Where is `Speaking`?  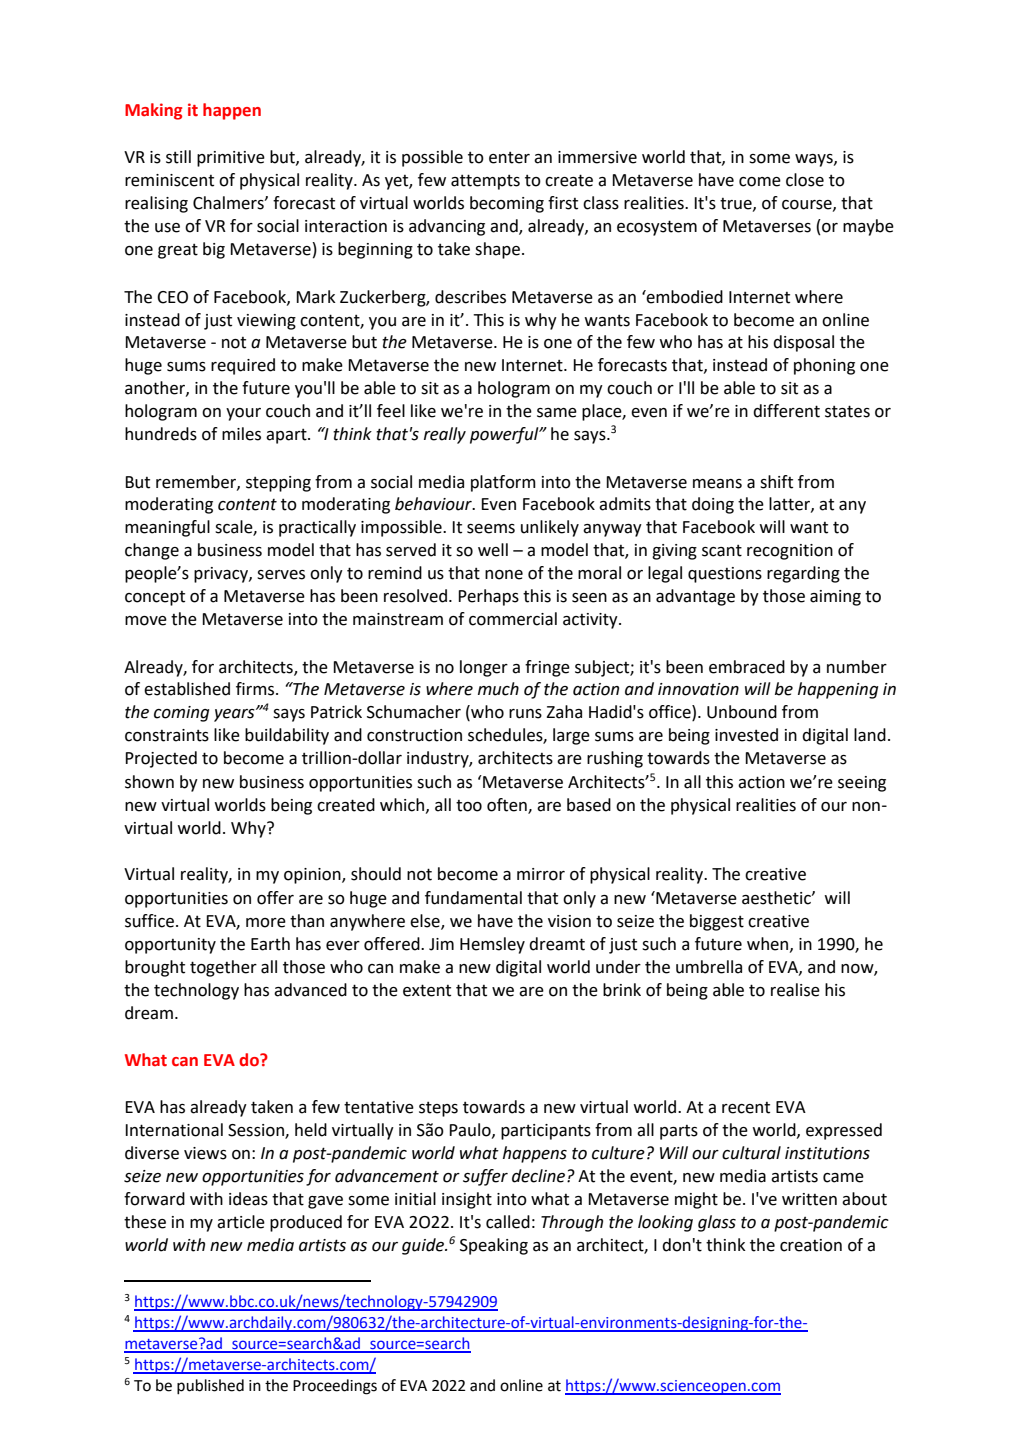
Speaking is located at coordinates (494, 1246).
